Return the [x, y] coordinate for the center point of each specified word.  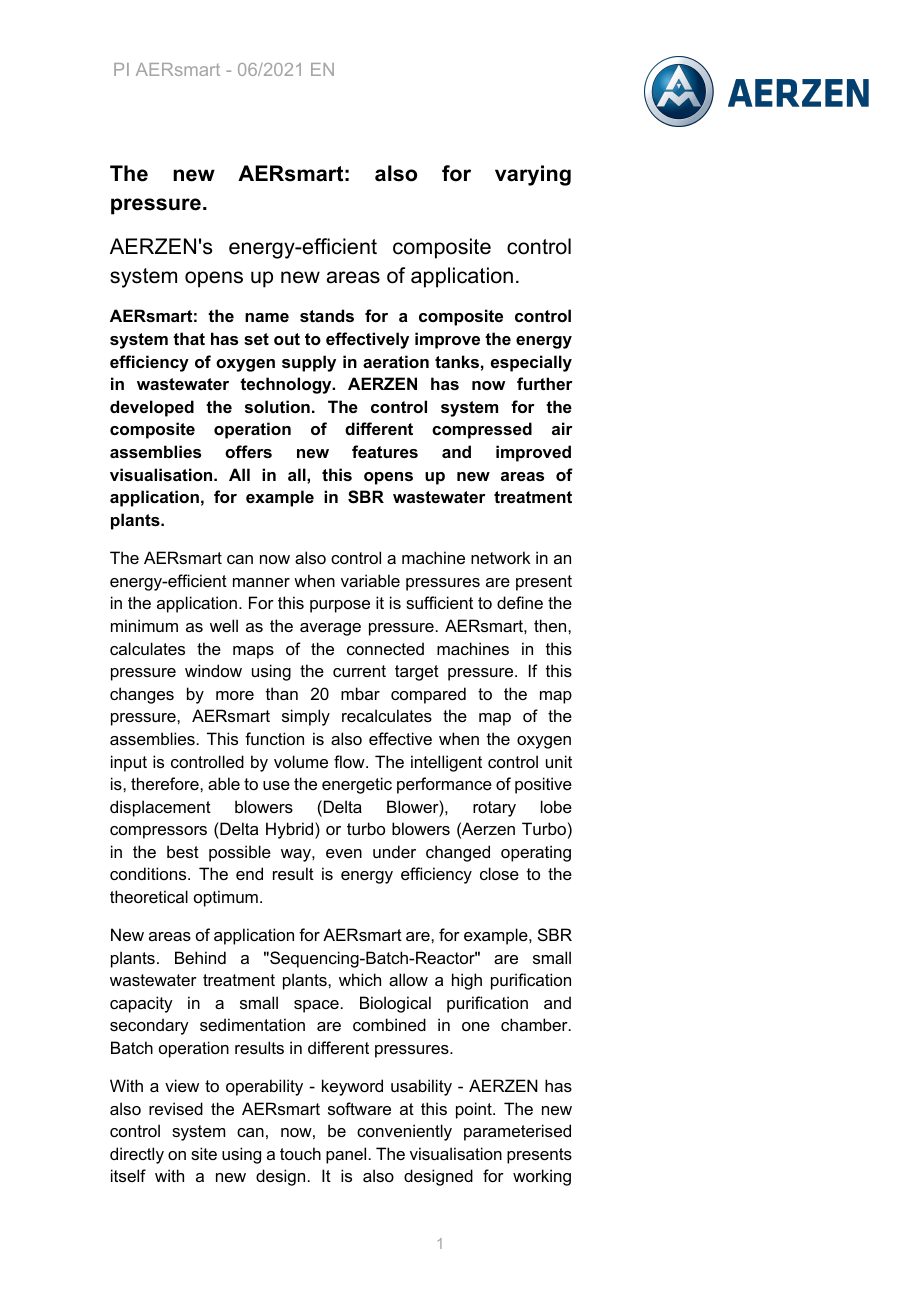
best [183, 851]
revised [176, 1108]
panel [346, 1155]
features [385, 451]
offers [248, 451]
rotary [494, 809]
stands [327, 315]
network [501, 557]
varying [533, 175]
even [344, 853]
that [189, 338]
